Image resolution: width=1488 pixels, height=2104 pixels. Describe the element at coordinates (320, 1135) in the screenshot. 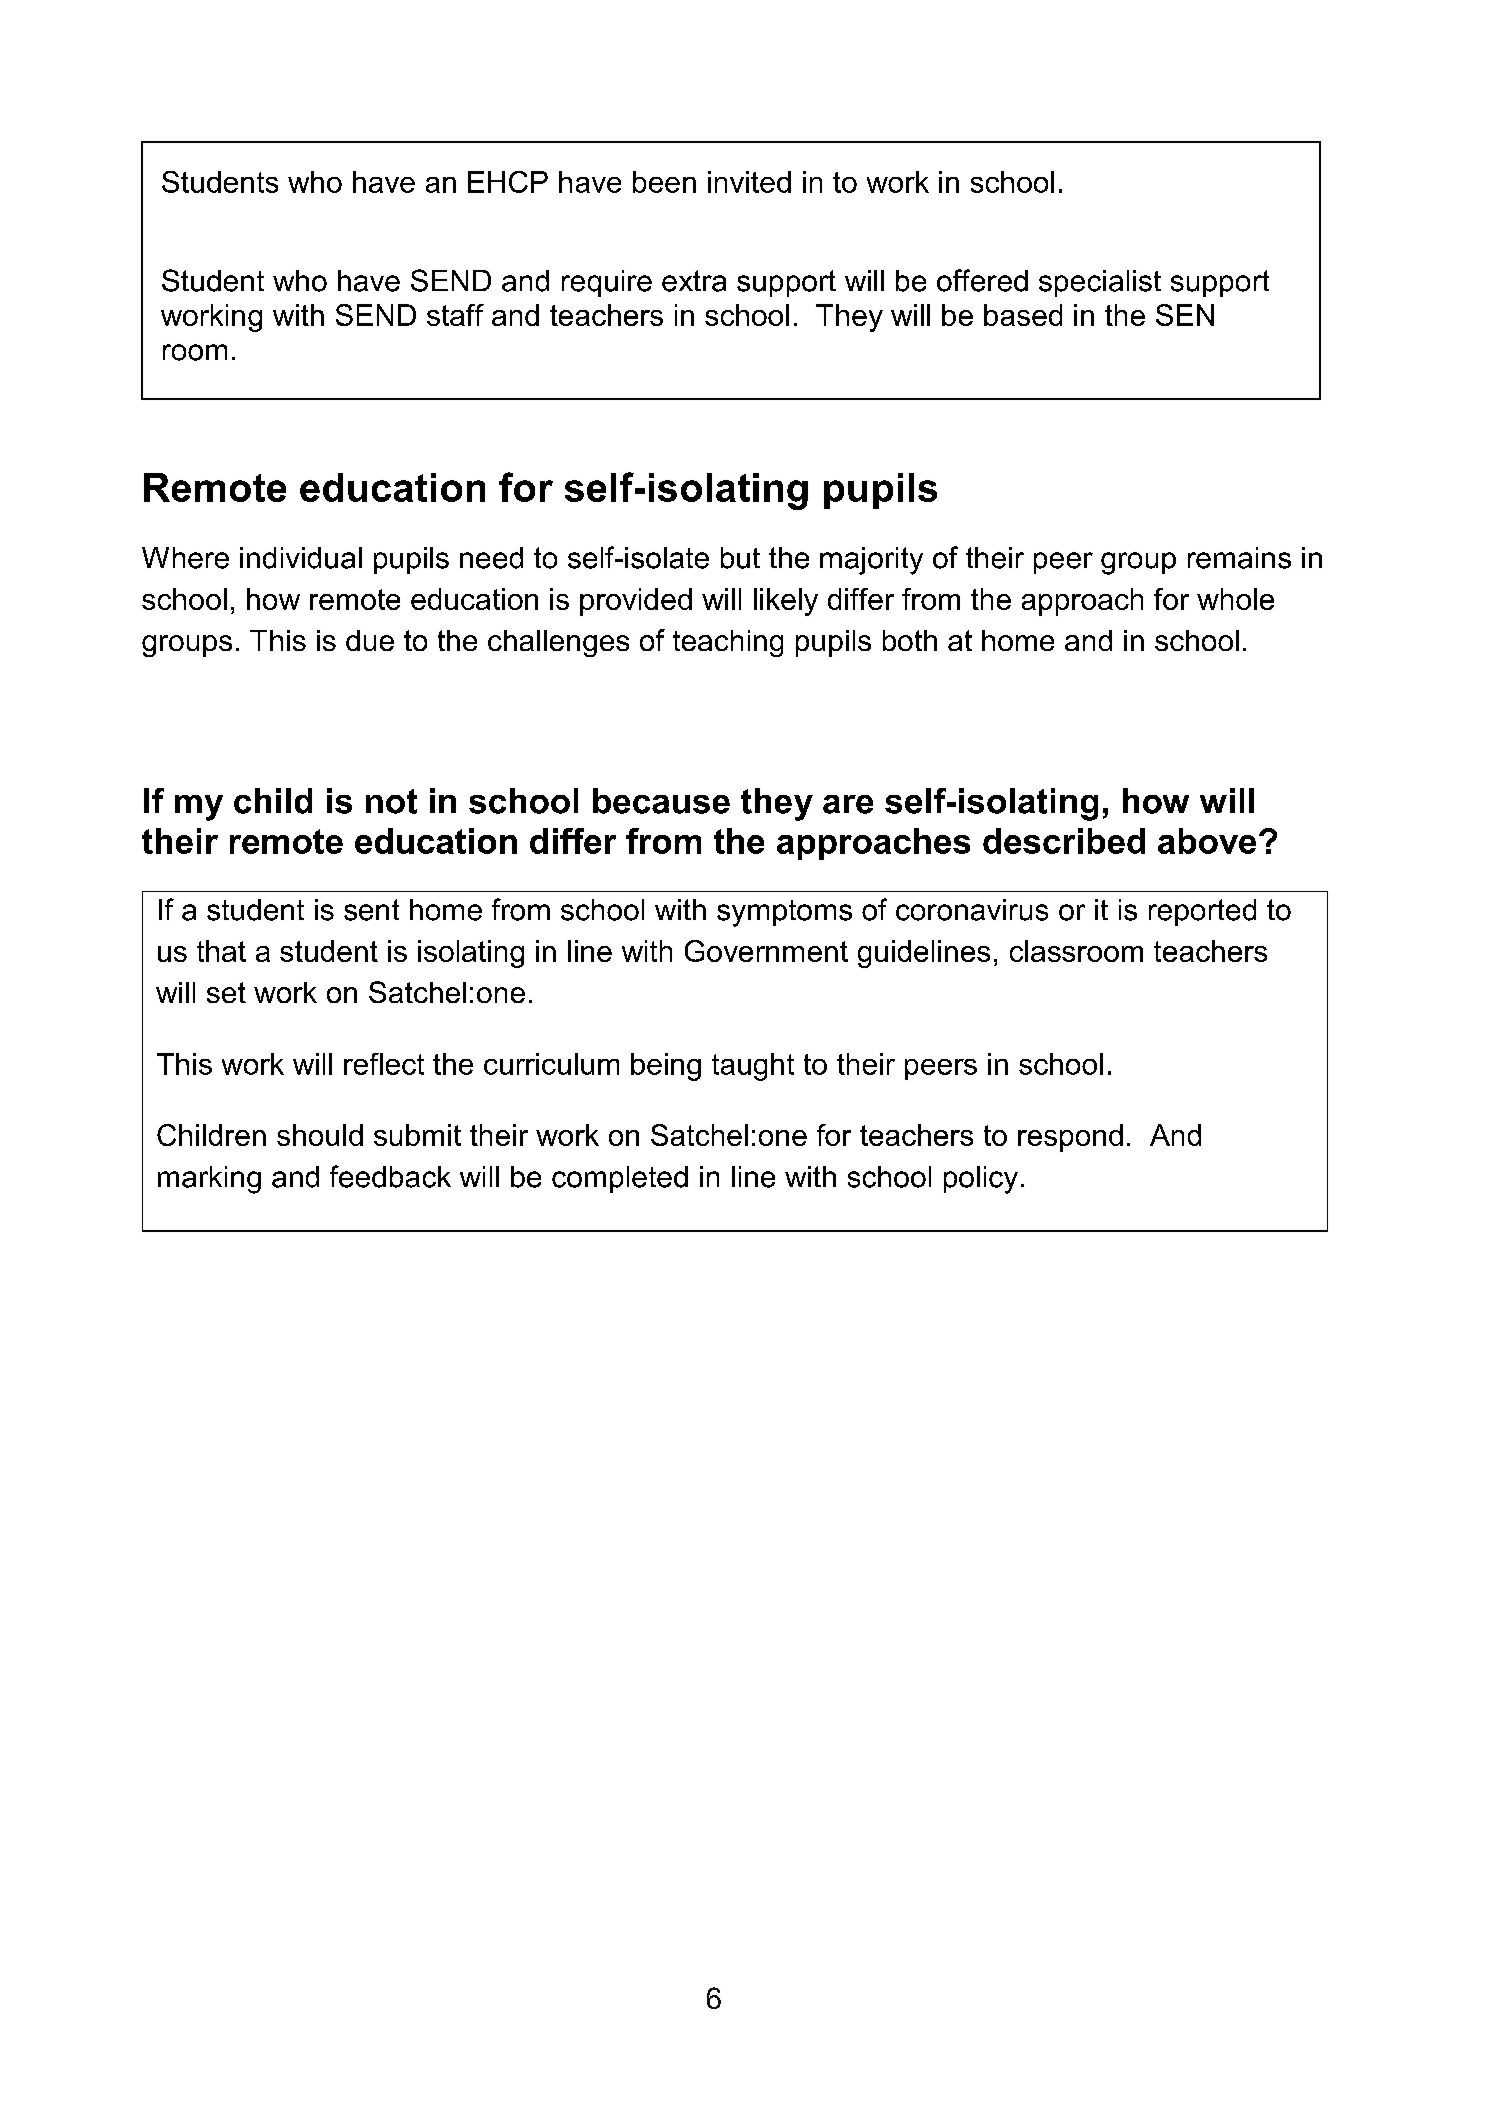

I see `should` at that location.
